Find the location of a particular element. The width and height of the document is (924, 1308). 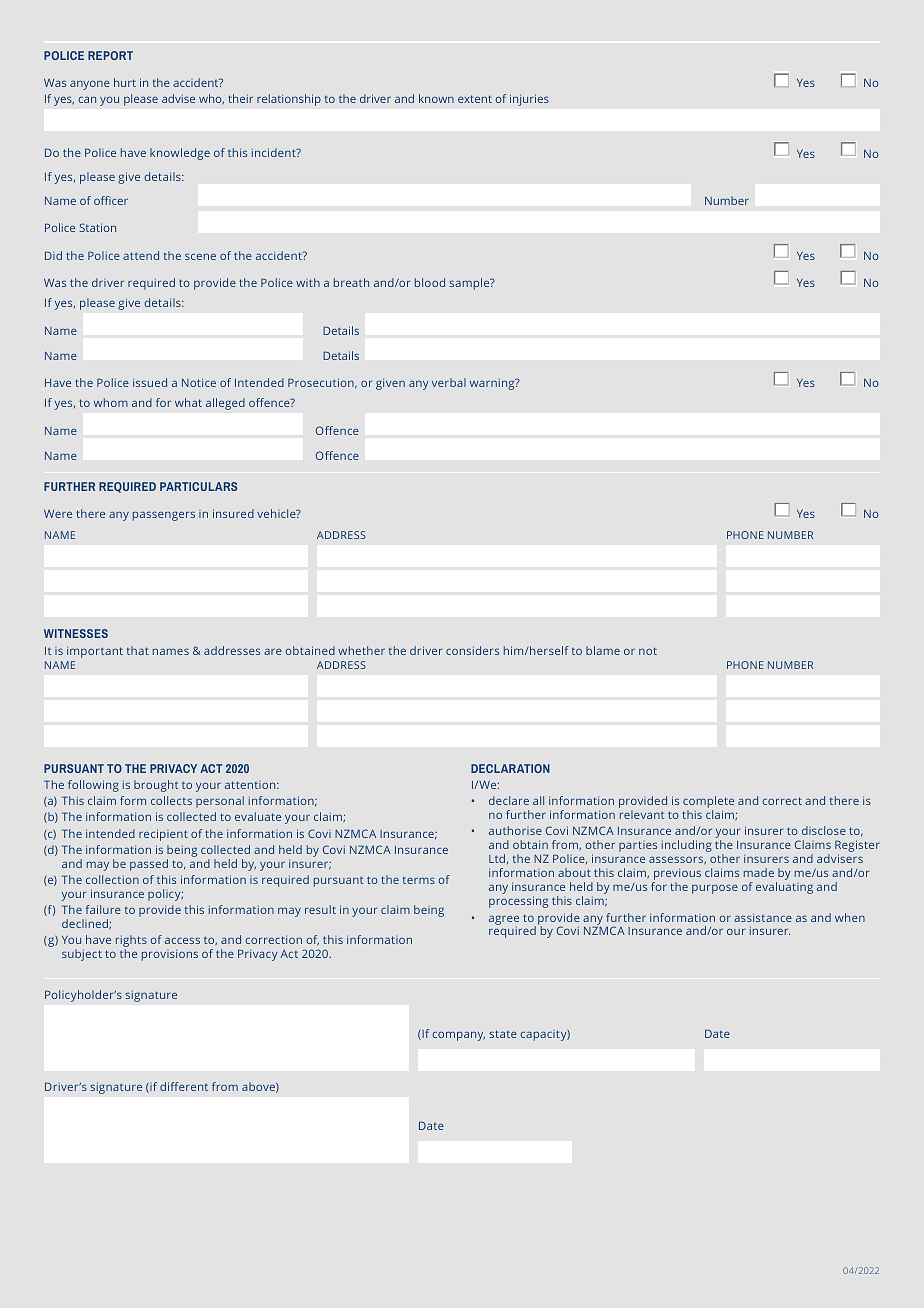

blame is located at coordinates (603, 650).
